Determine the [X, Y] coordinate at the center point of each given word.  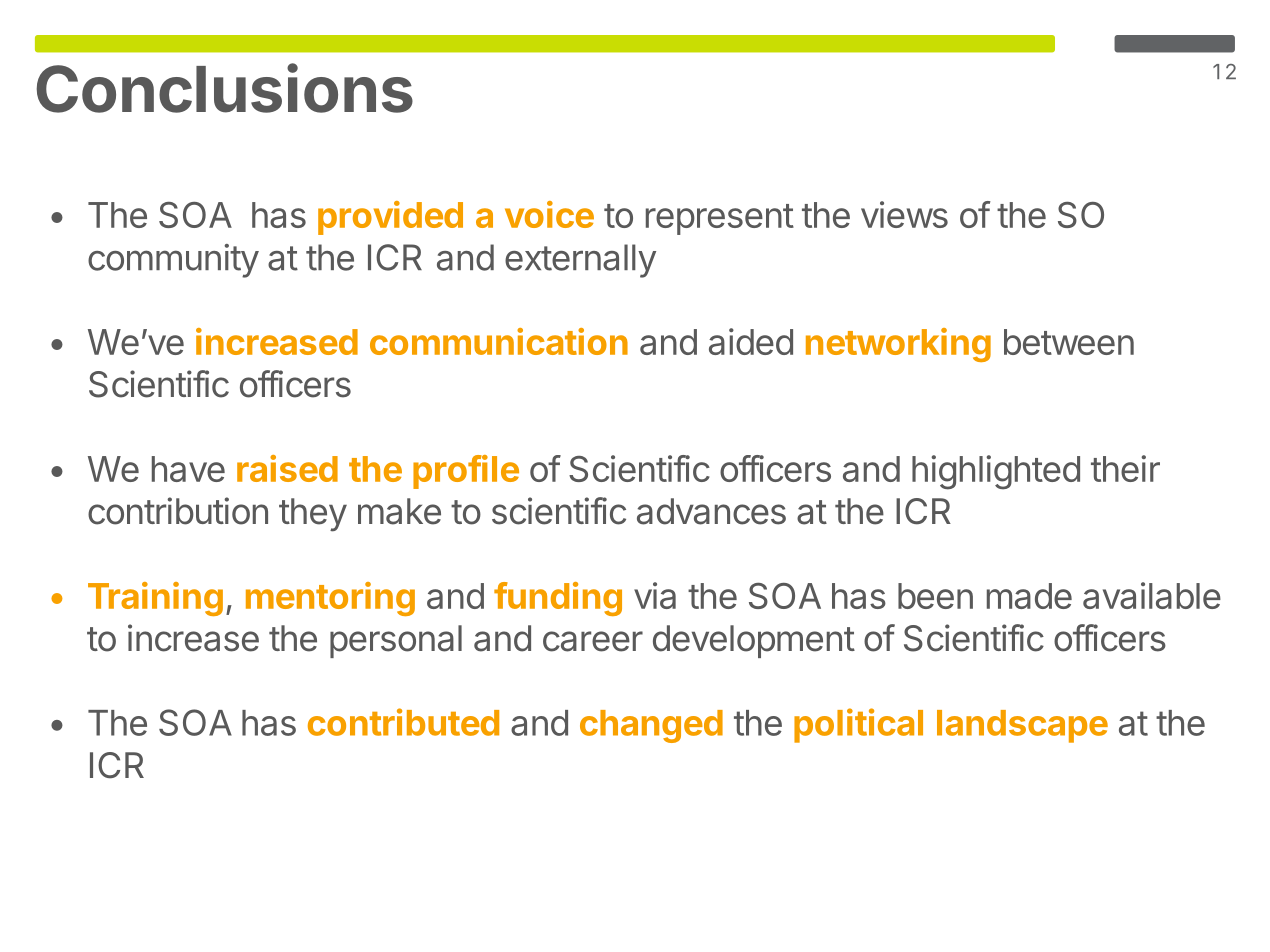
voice [549, 214]
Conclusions [224, 88]
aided [751, 341]
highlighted [996, 472]
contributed [403, 722]
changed [651, 726]
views [904, 214]
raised [287, 468]
